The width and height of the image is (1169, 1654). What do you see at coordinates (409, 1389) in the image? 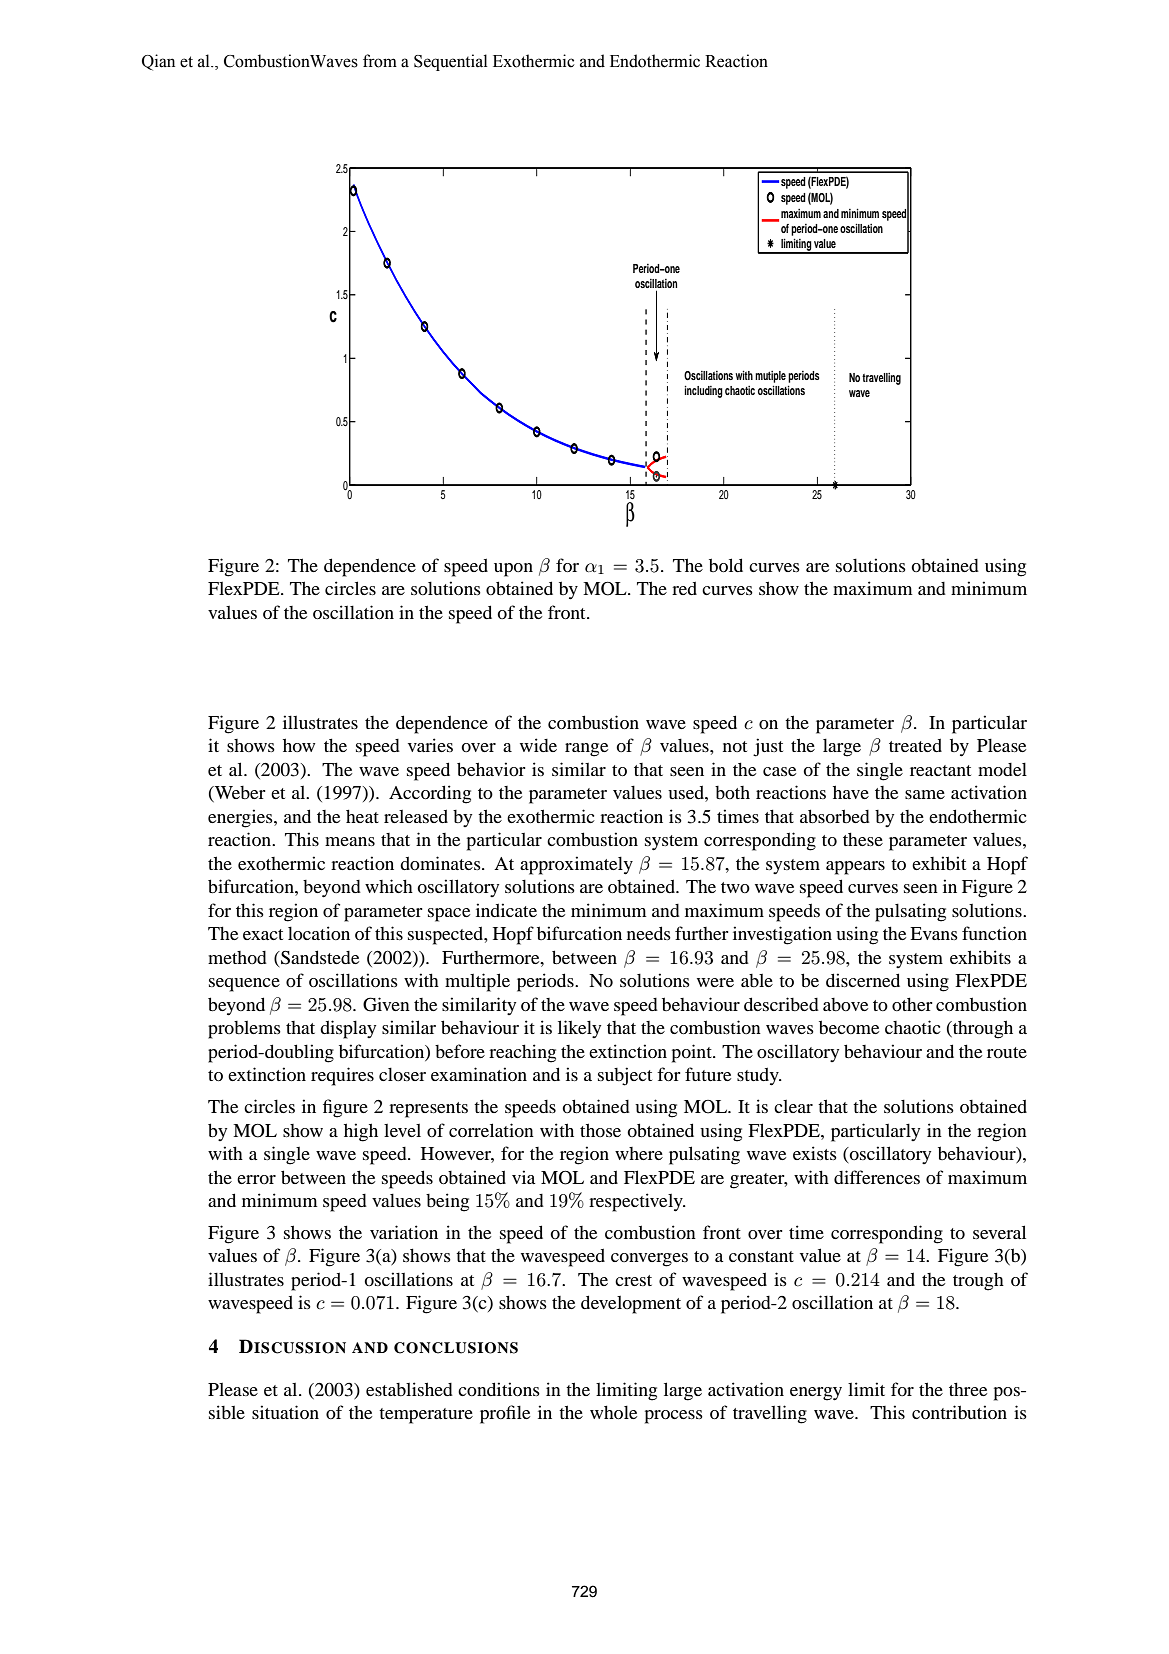
I see `established` at bounding box center [409, 1389].
